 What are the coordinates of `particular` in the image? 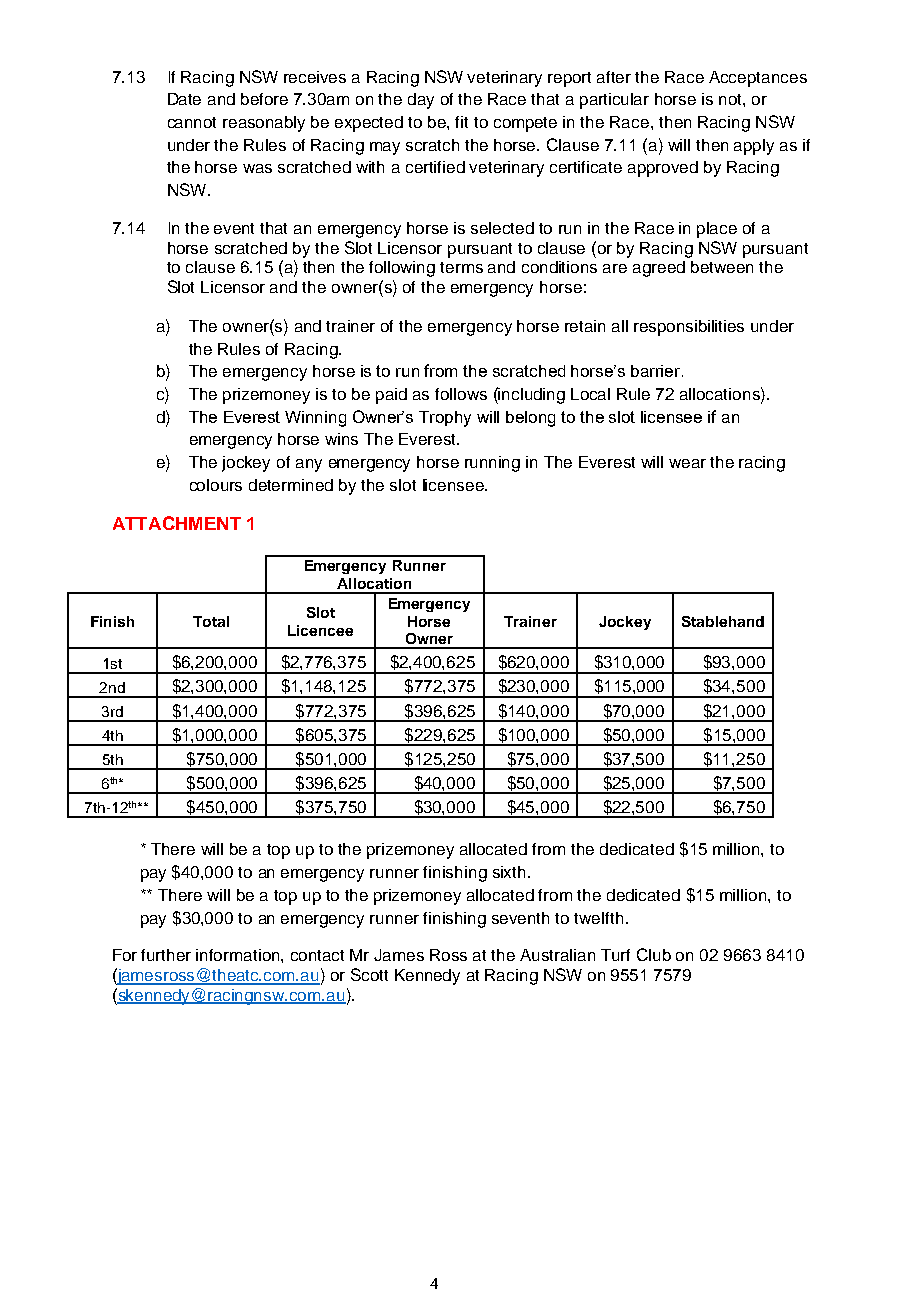 It's located at (614, 101).
